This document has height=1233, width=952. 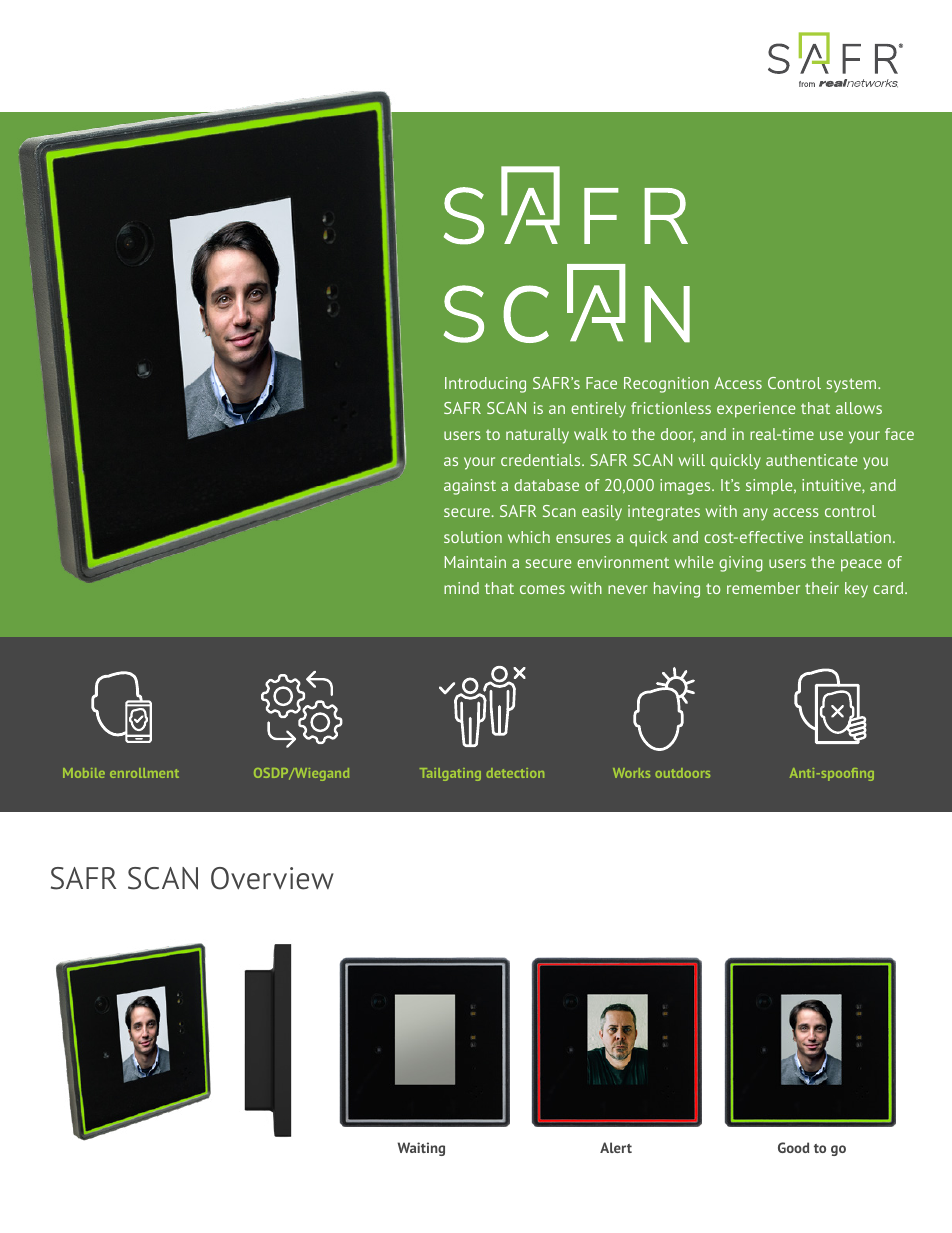 What do you see at coordinates (485, 385) in the document?
I see `Introducing` at bounding box center [485, 385].
